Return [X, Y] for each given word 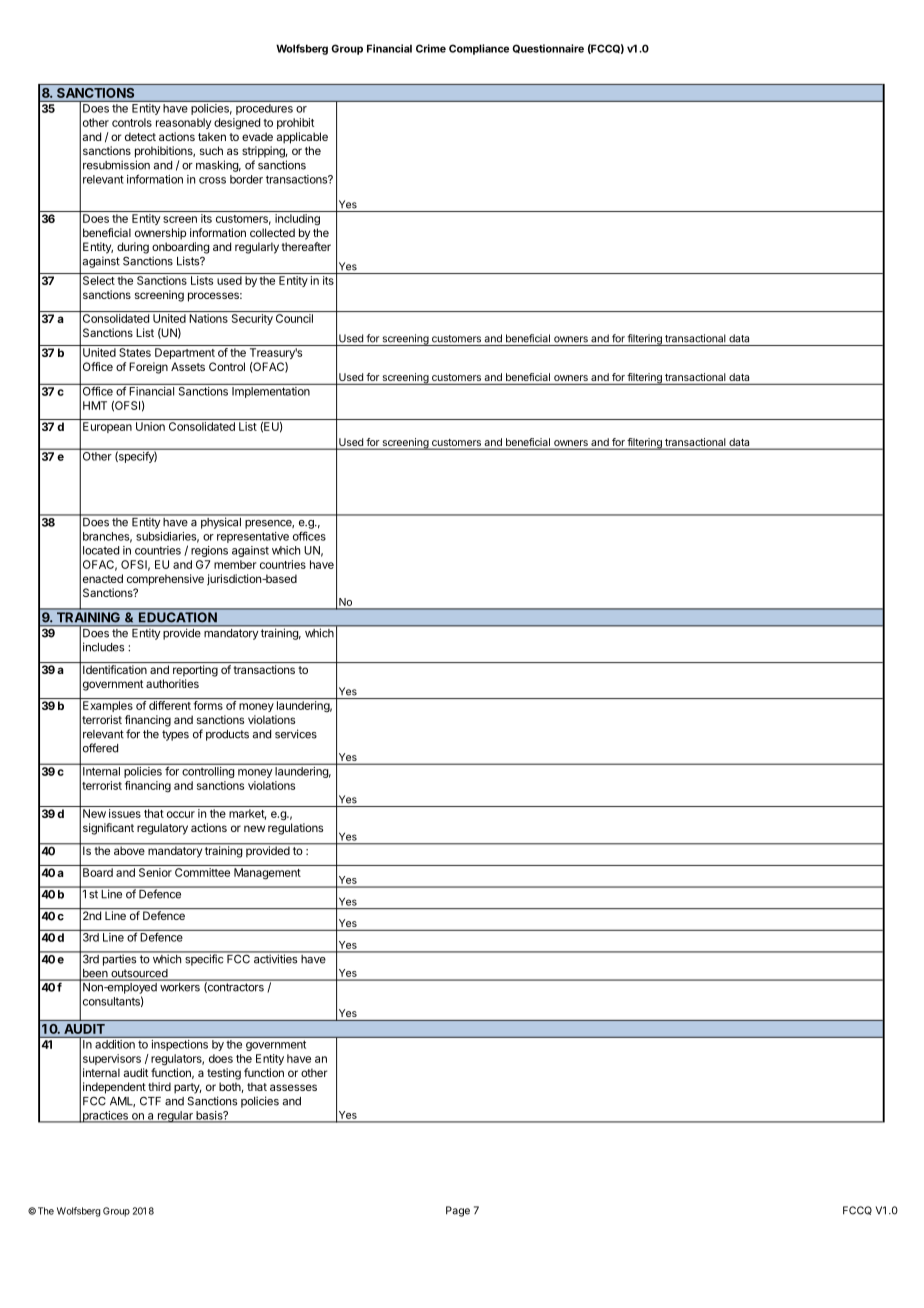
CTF [150, 1101]
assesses [293, 1087]
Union [150, 426]
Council [294, 318]
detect [140, 136]
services [296, 734]
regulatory [162, 829]
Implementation [271, 392]
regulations [295, 829]
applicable [302, 138]
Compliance [479, 49]
